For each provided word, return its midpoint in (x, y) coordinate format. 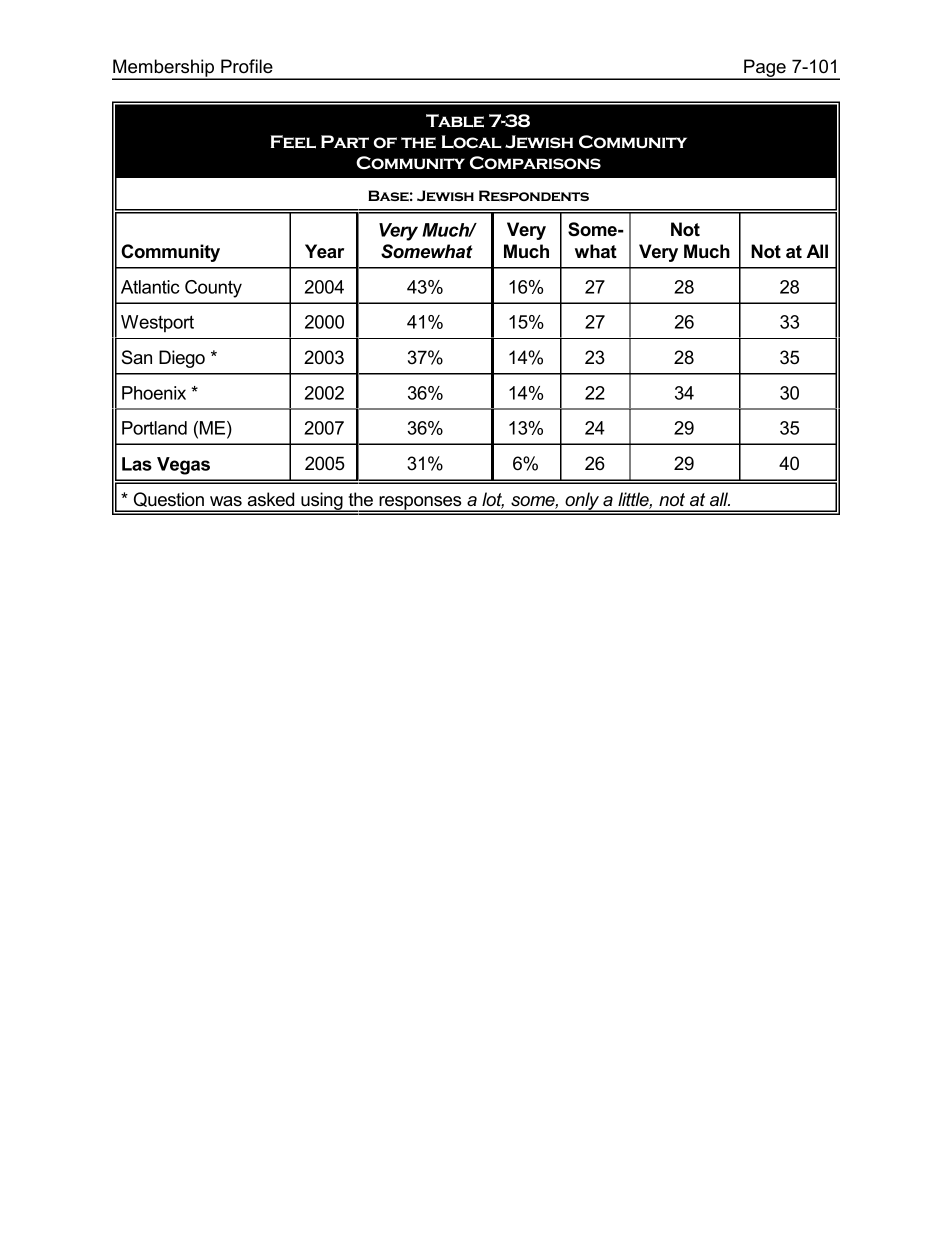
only (582, 502)
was (226, 501)
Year (324, 251)
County (213, 289)
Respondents (534, 195)
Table (455, 121)
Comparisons (535, 163)
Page (765, 69)
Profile (247, 66)
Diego (182, 359)
